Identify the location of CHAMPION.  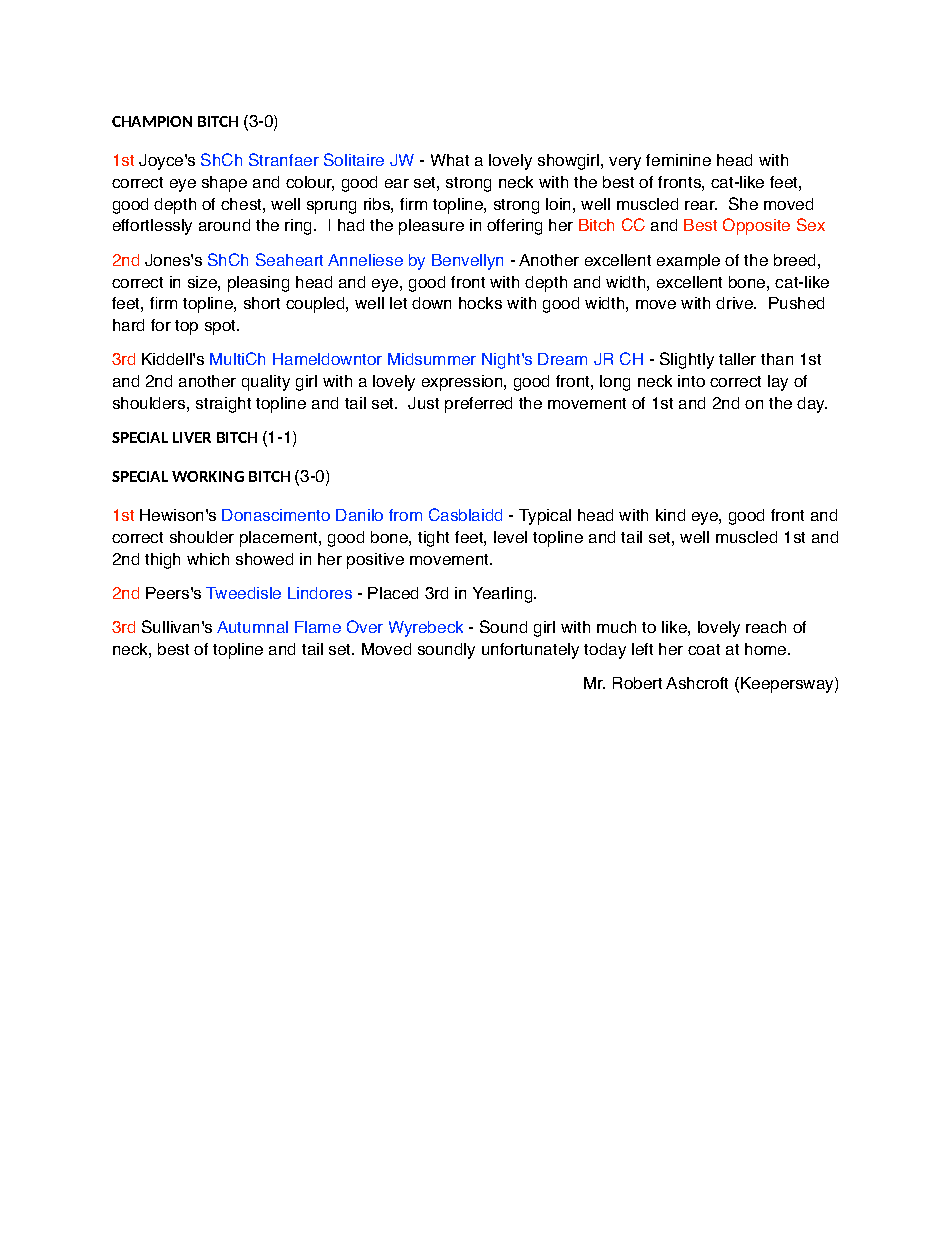
(152, 121).
